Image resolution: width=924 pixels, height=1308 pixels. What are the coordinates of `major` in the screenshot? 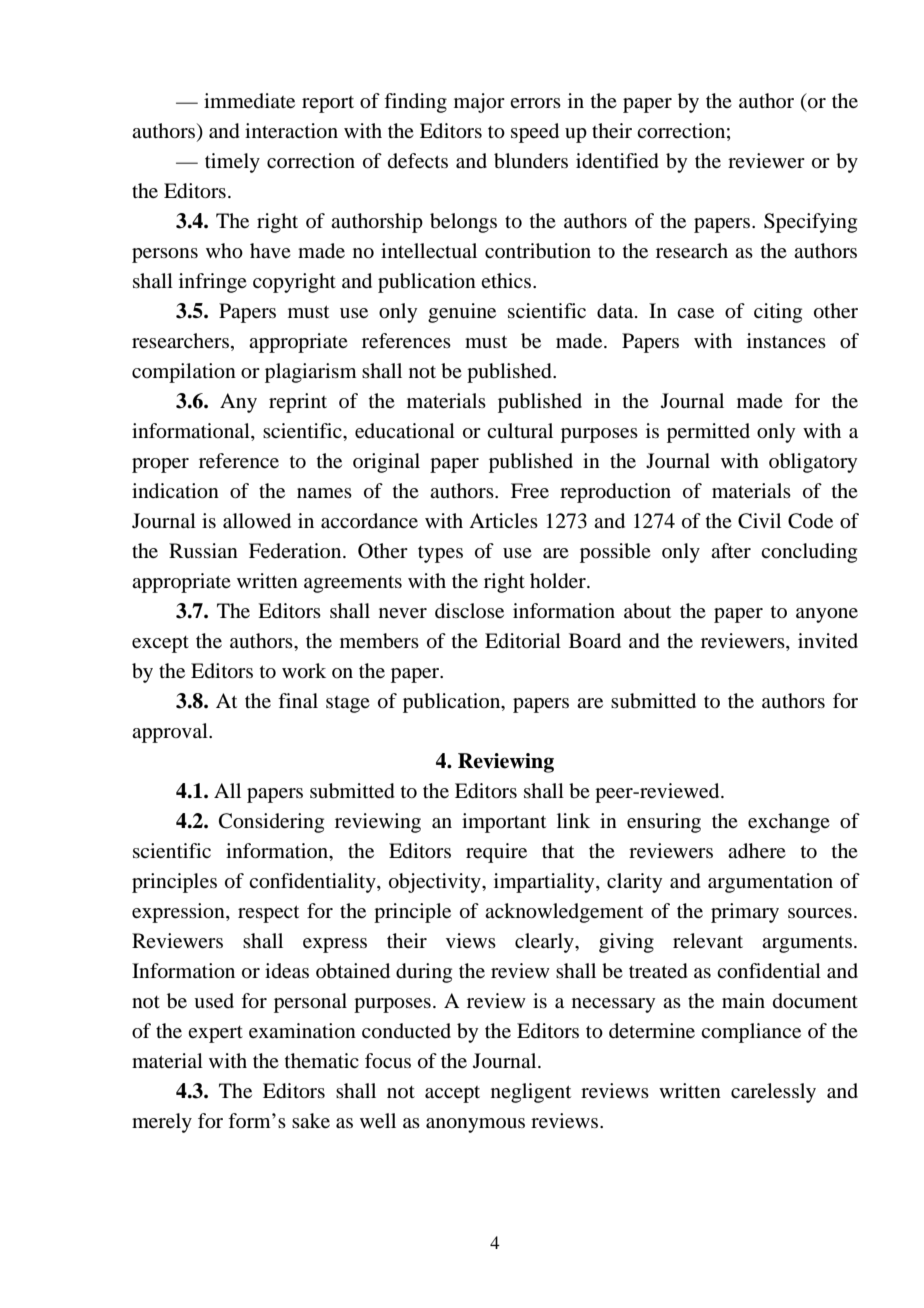 It's located at (479, 103).
